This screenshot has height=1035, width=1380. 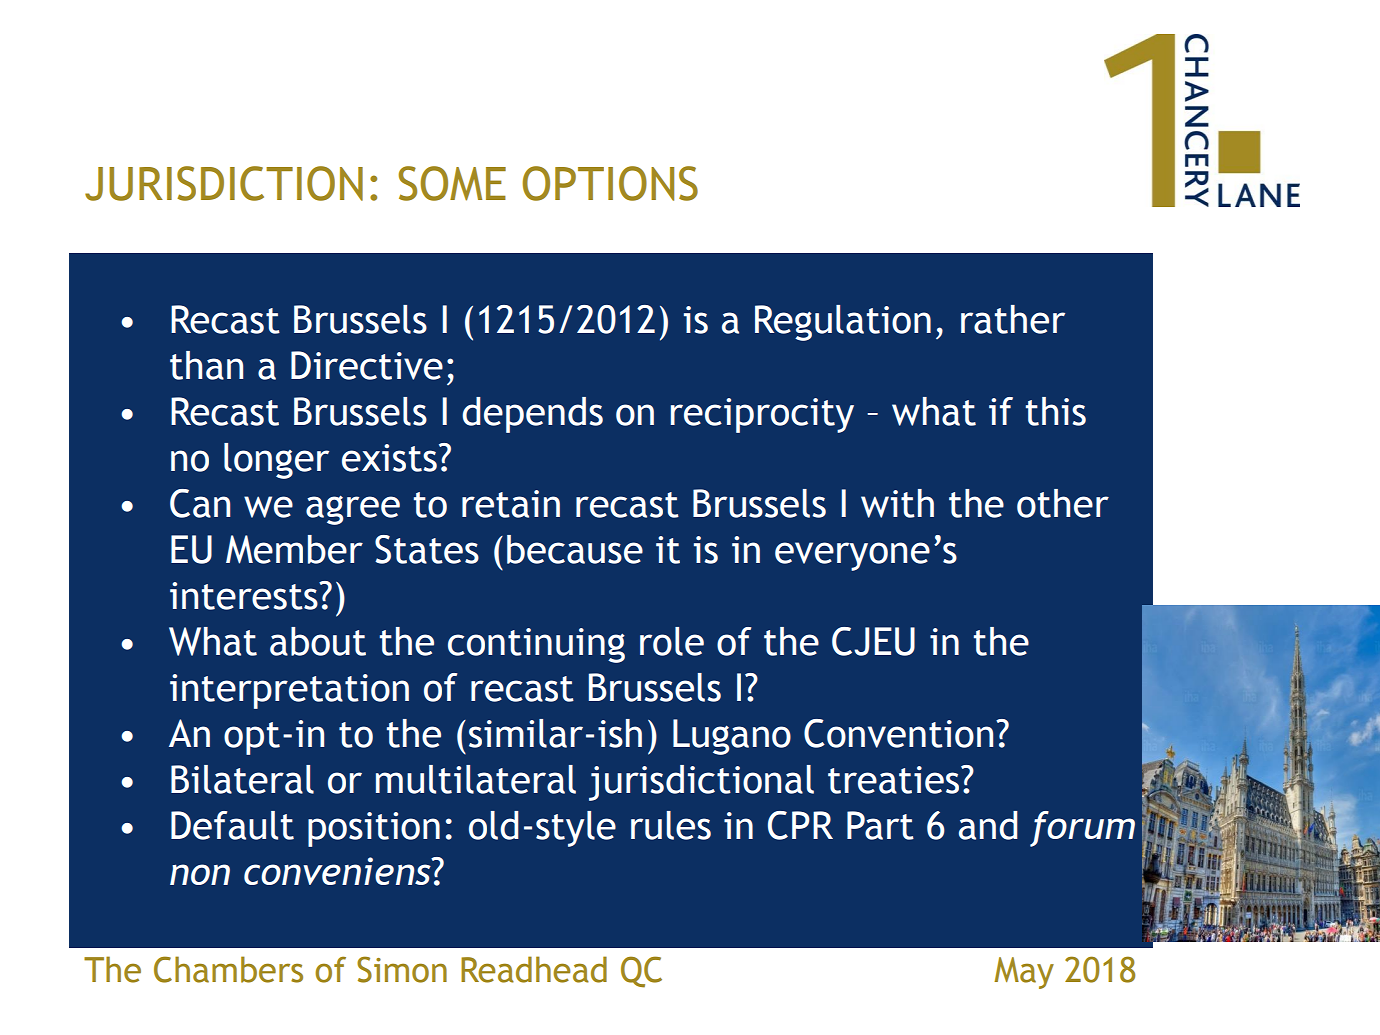 I want to click on interpretation, so click(x=289, y=691).
